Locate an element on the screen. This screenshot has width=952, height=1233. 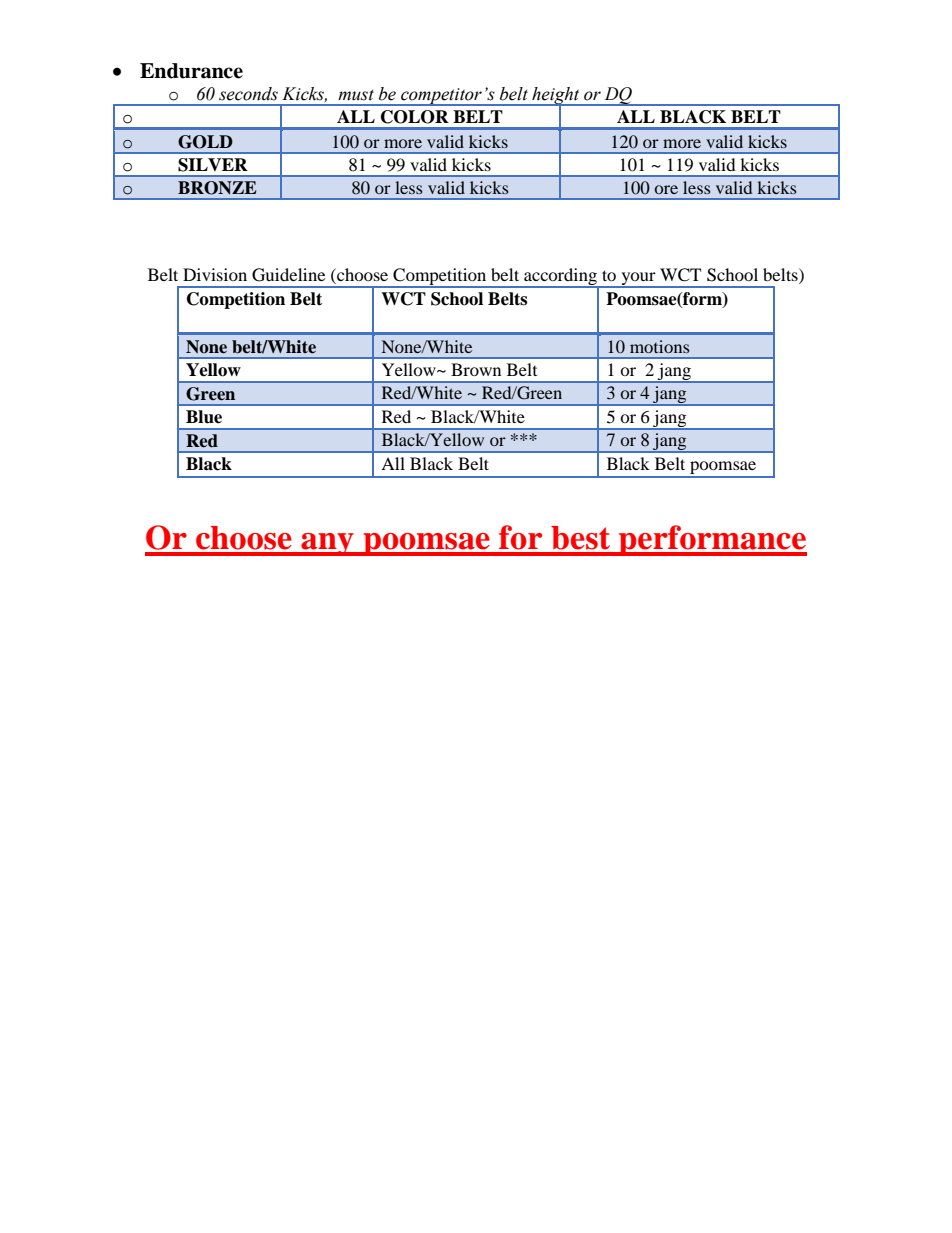
height is located at coordinates (556, 96).
